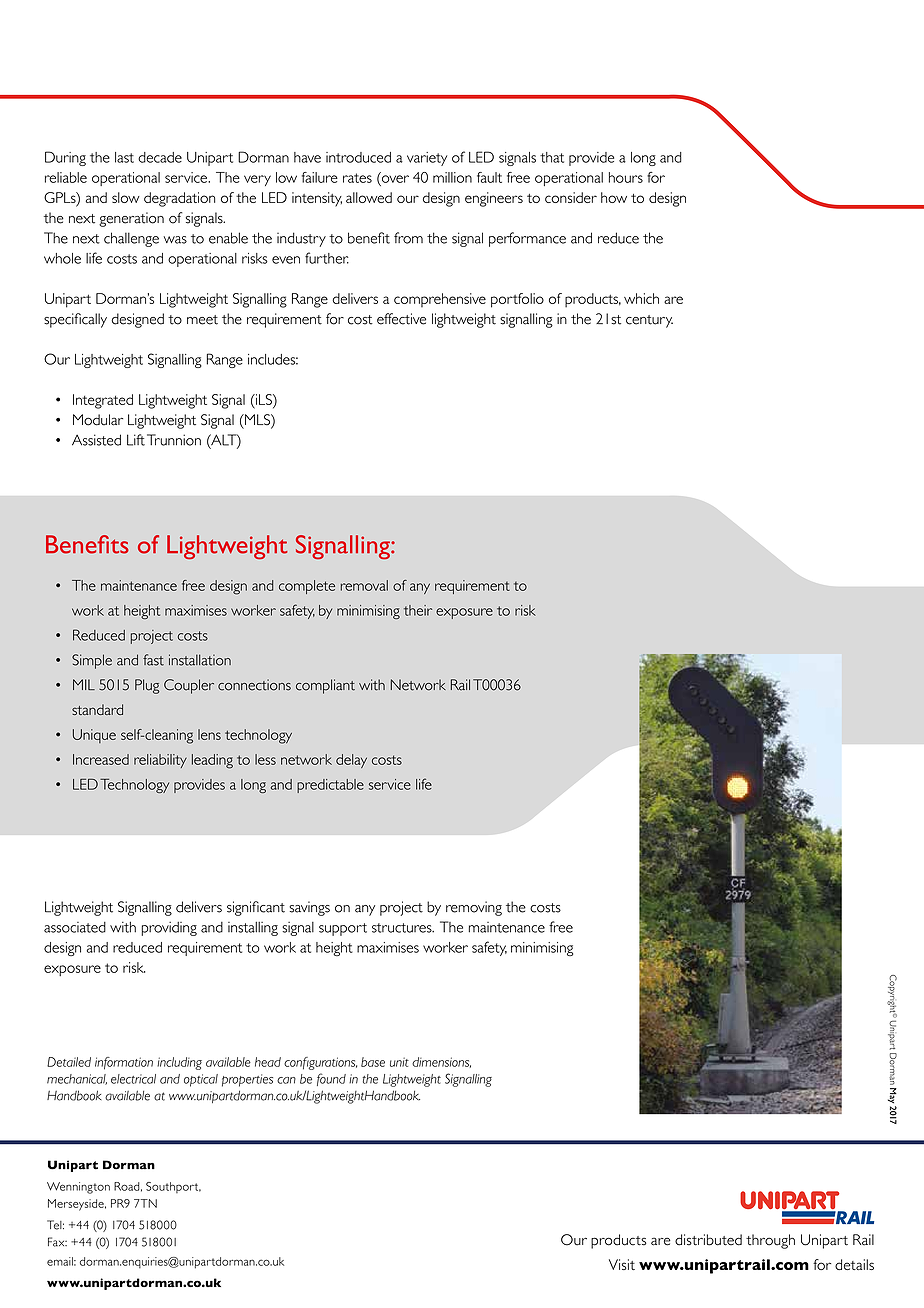 The width and height of the page is (924, 1308). What do you see at coordinates (403, 928) in the page?
I see `structures` at bounding box center [403, 928].
